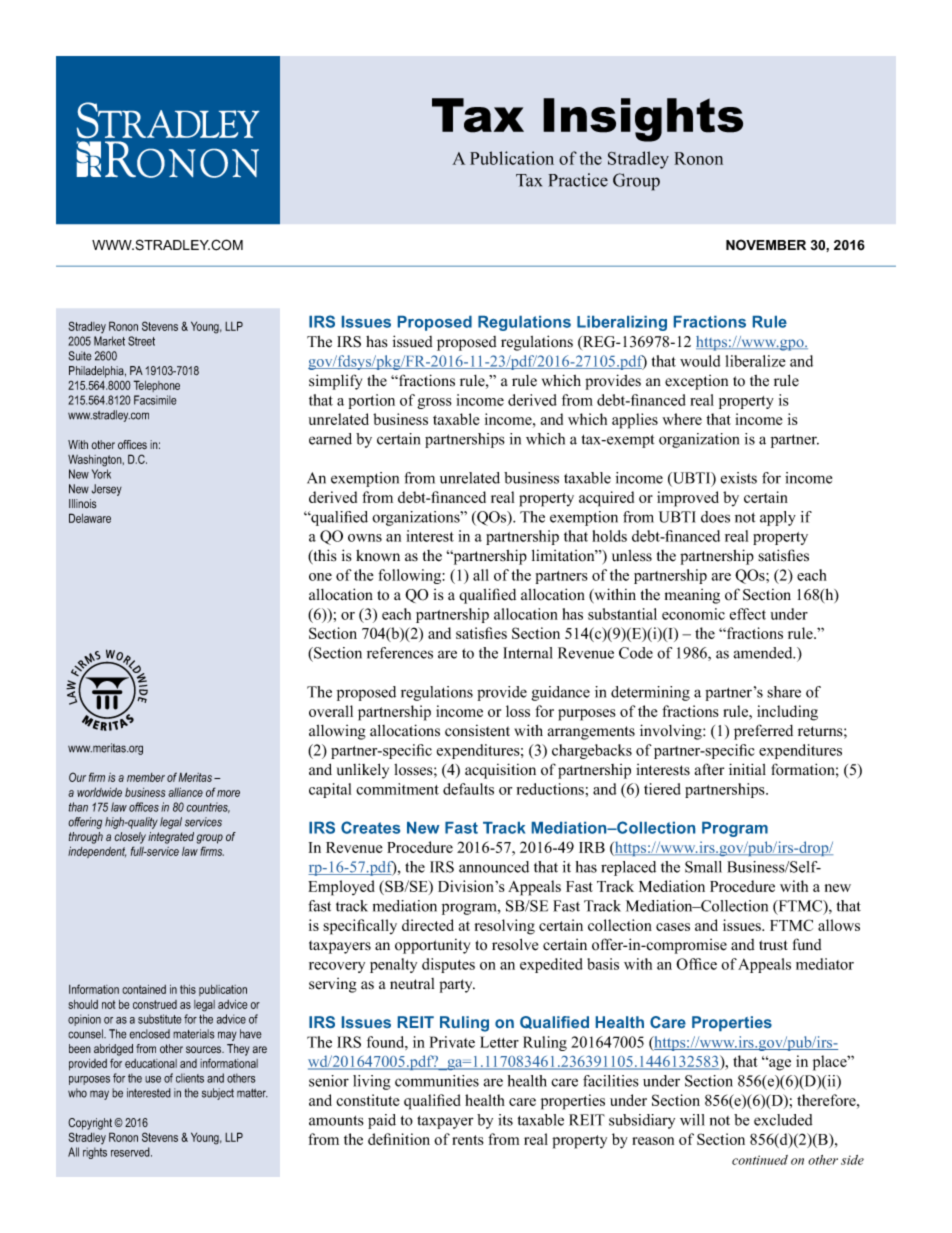 This image has height=1233, width=952. I want to click on reserved, so click(131, 1152).
